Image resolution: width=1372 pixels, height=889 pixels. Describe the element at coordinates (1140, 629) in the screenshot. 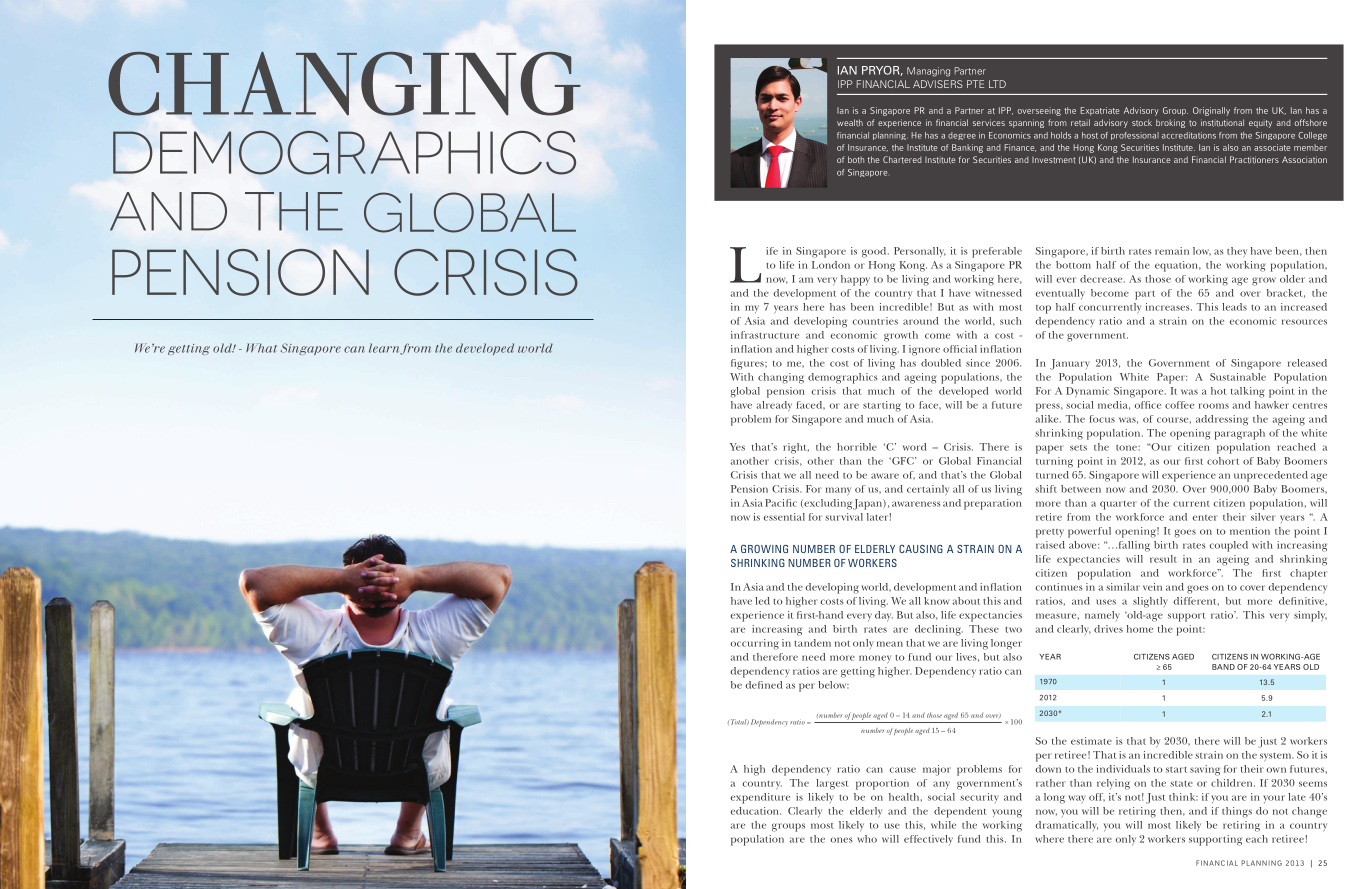

I see `home` at that location.
